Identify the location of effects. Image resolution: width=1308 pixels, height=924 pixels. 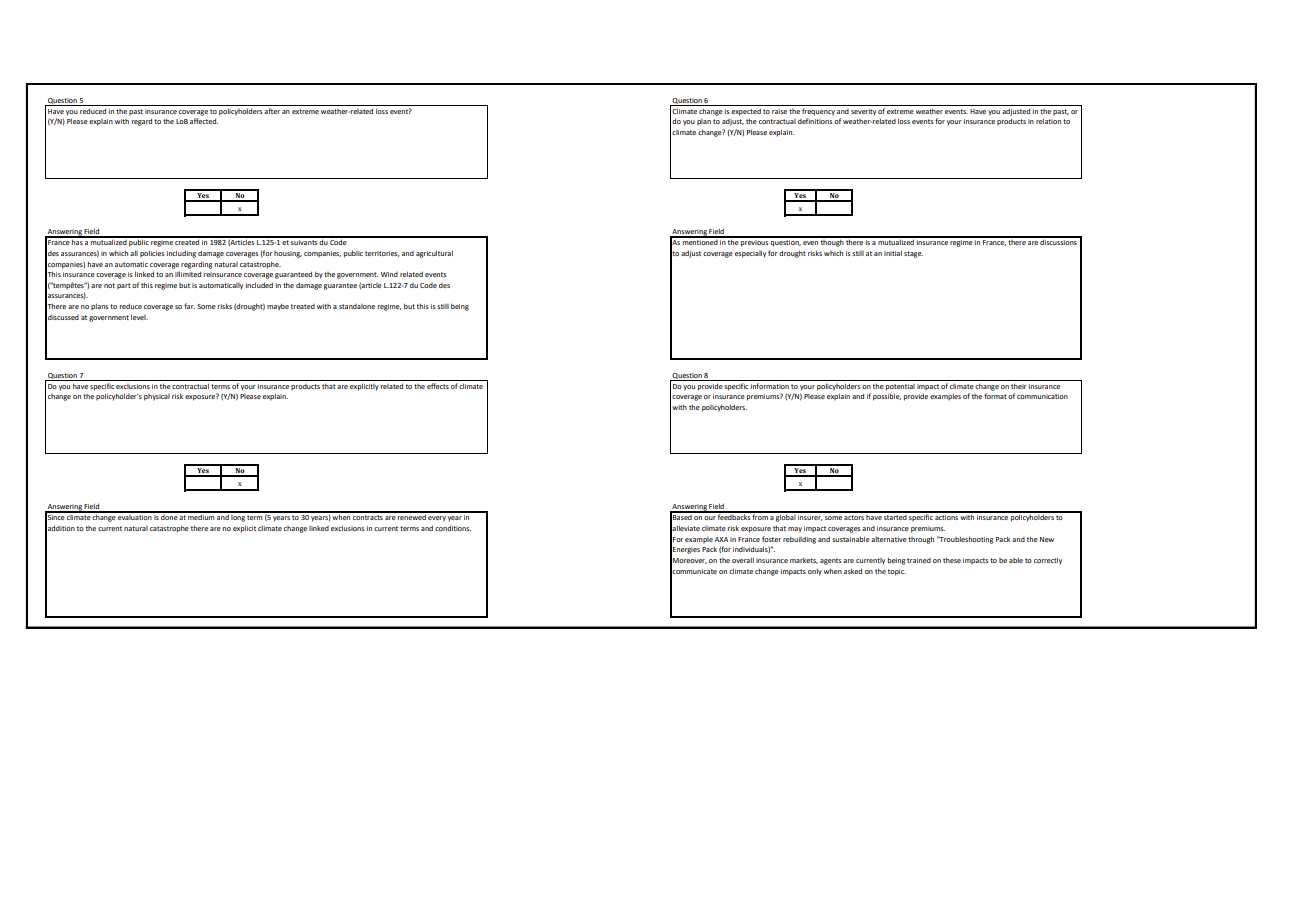
(438, 386).
